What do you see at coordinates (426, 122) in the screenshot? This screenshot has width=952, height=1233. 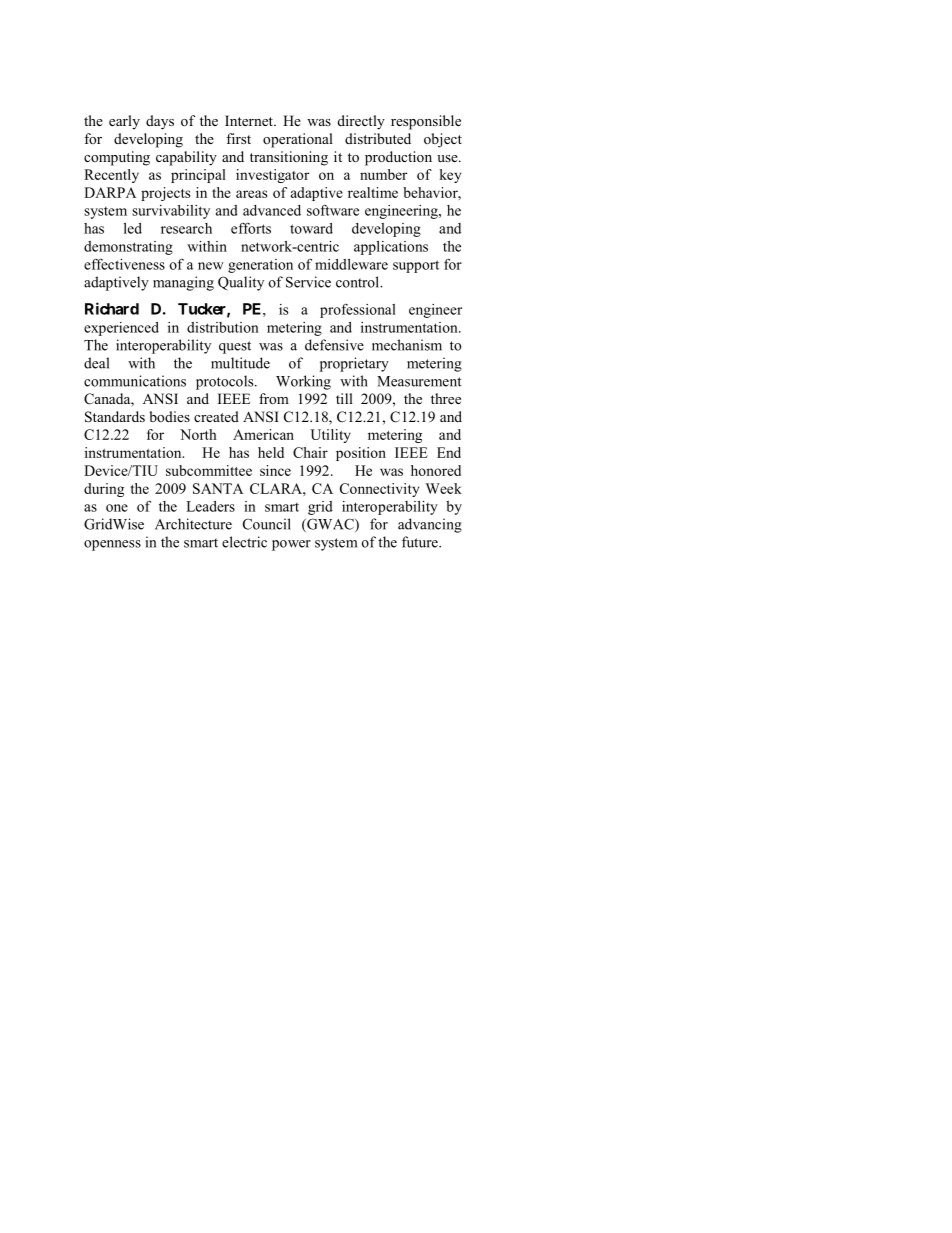 I see `responsible` at bounding box center [426, 122].
